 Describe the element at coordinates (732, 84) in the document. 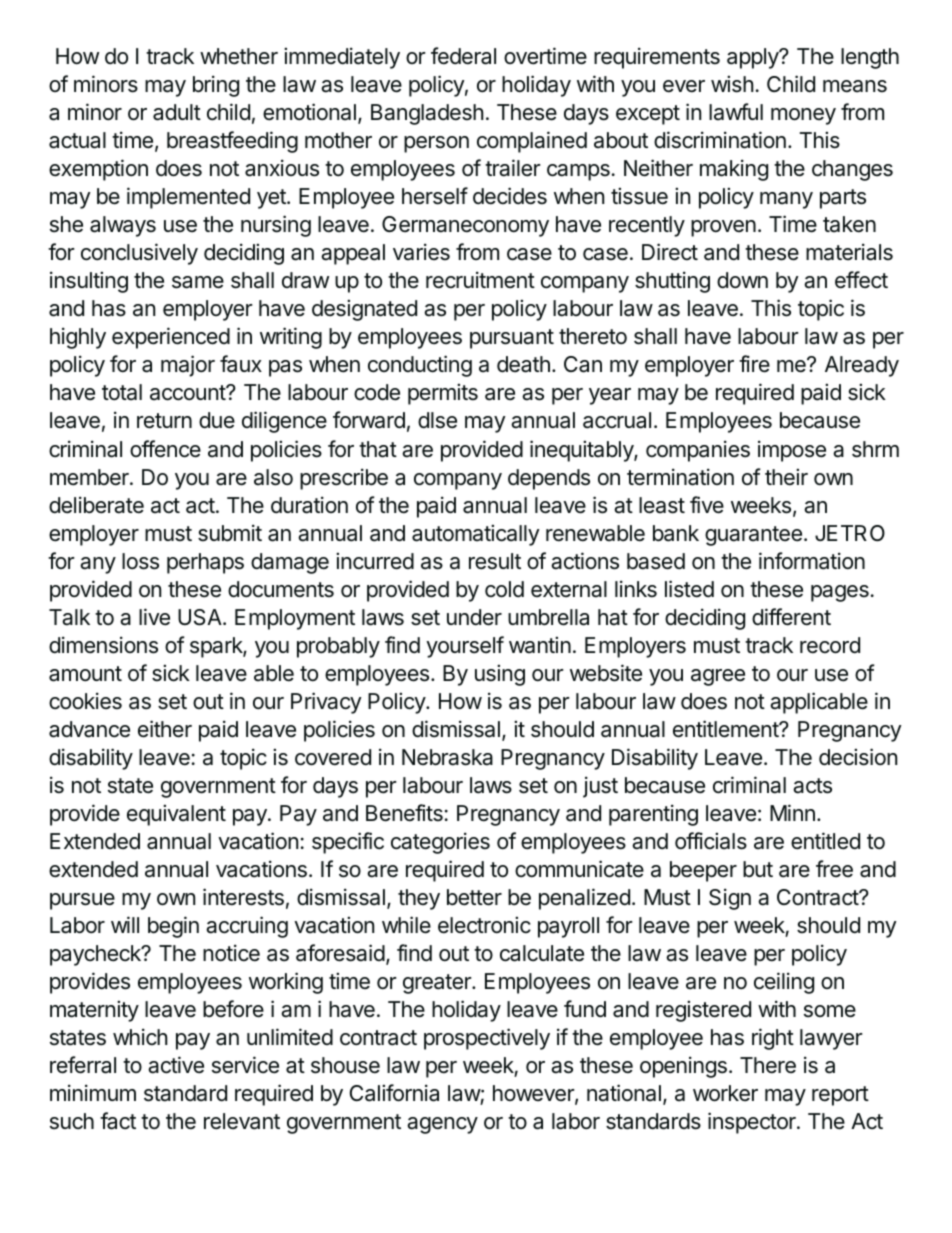

I see `wish` at that location.
